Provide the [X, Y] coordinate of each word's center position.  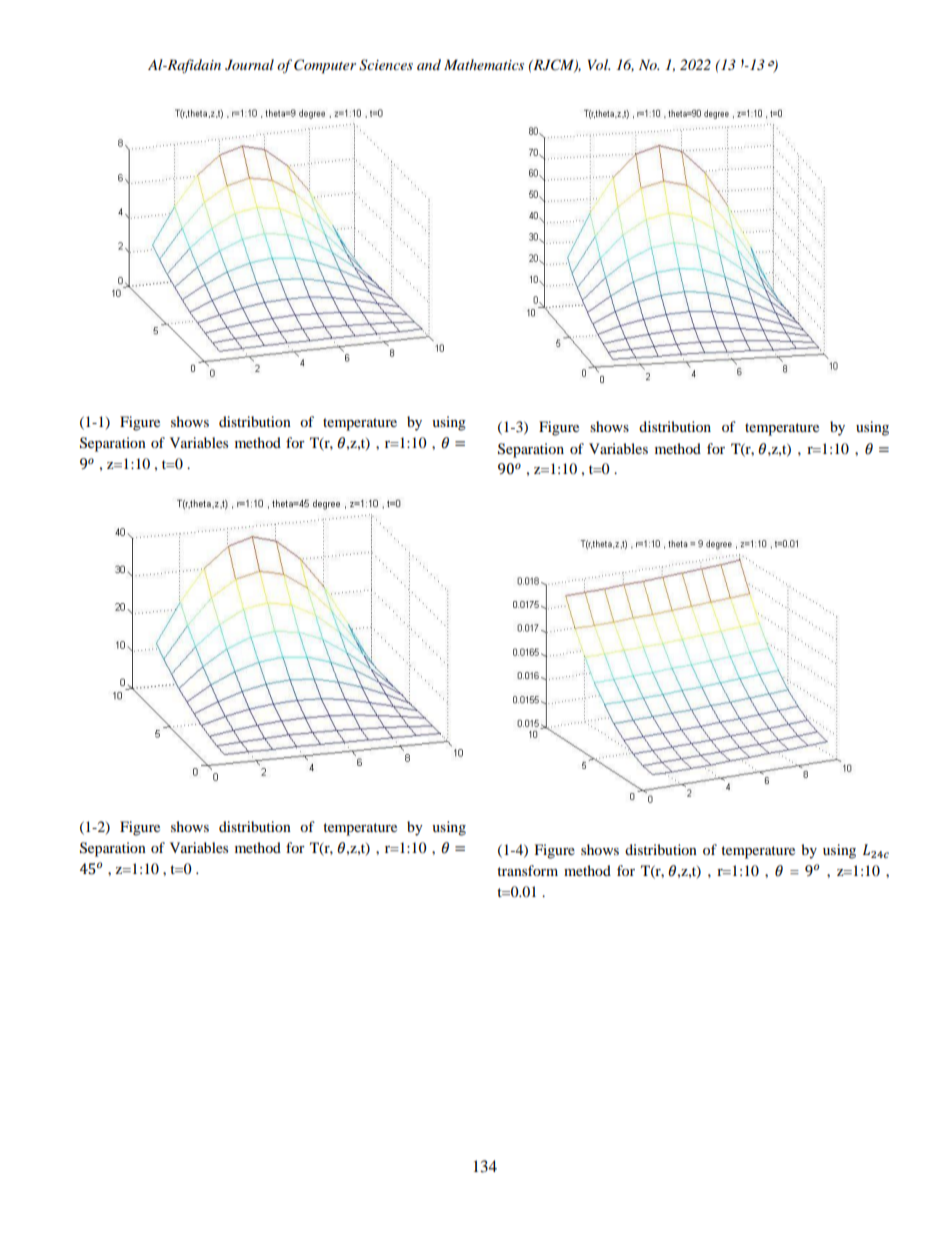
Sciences [386, 65]
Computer [325, 66]
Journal [249, 65]
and [429, 64]
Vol [599, 64]
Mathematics [484, 64]
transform [527, 870]
